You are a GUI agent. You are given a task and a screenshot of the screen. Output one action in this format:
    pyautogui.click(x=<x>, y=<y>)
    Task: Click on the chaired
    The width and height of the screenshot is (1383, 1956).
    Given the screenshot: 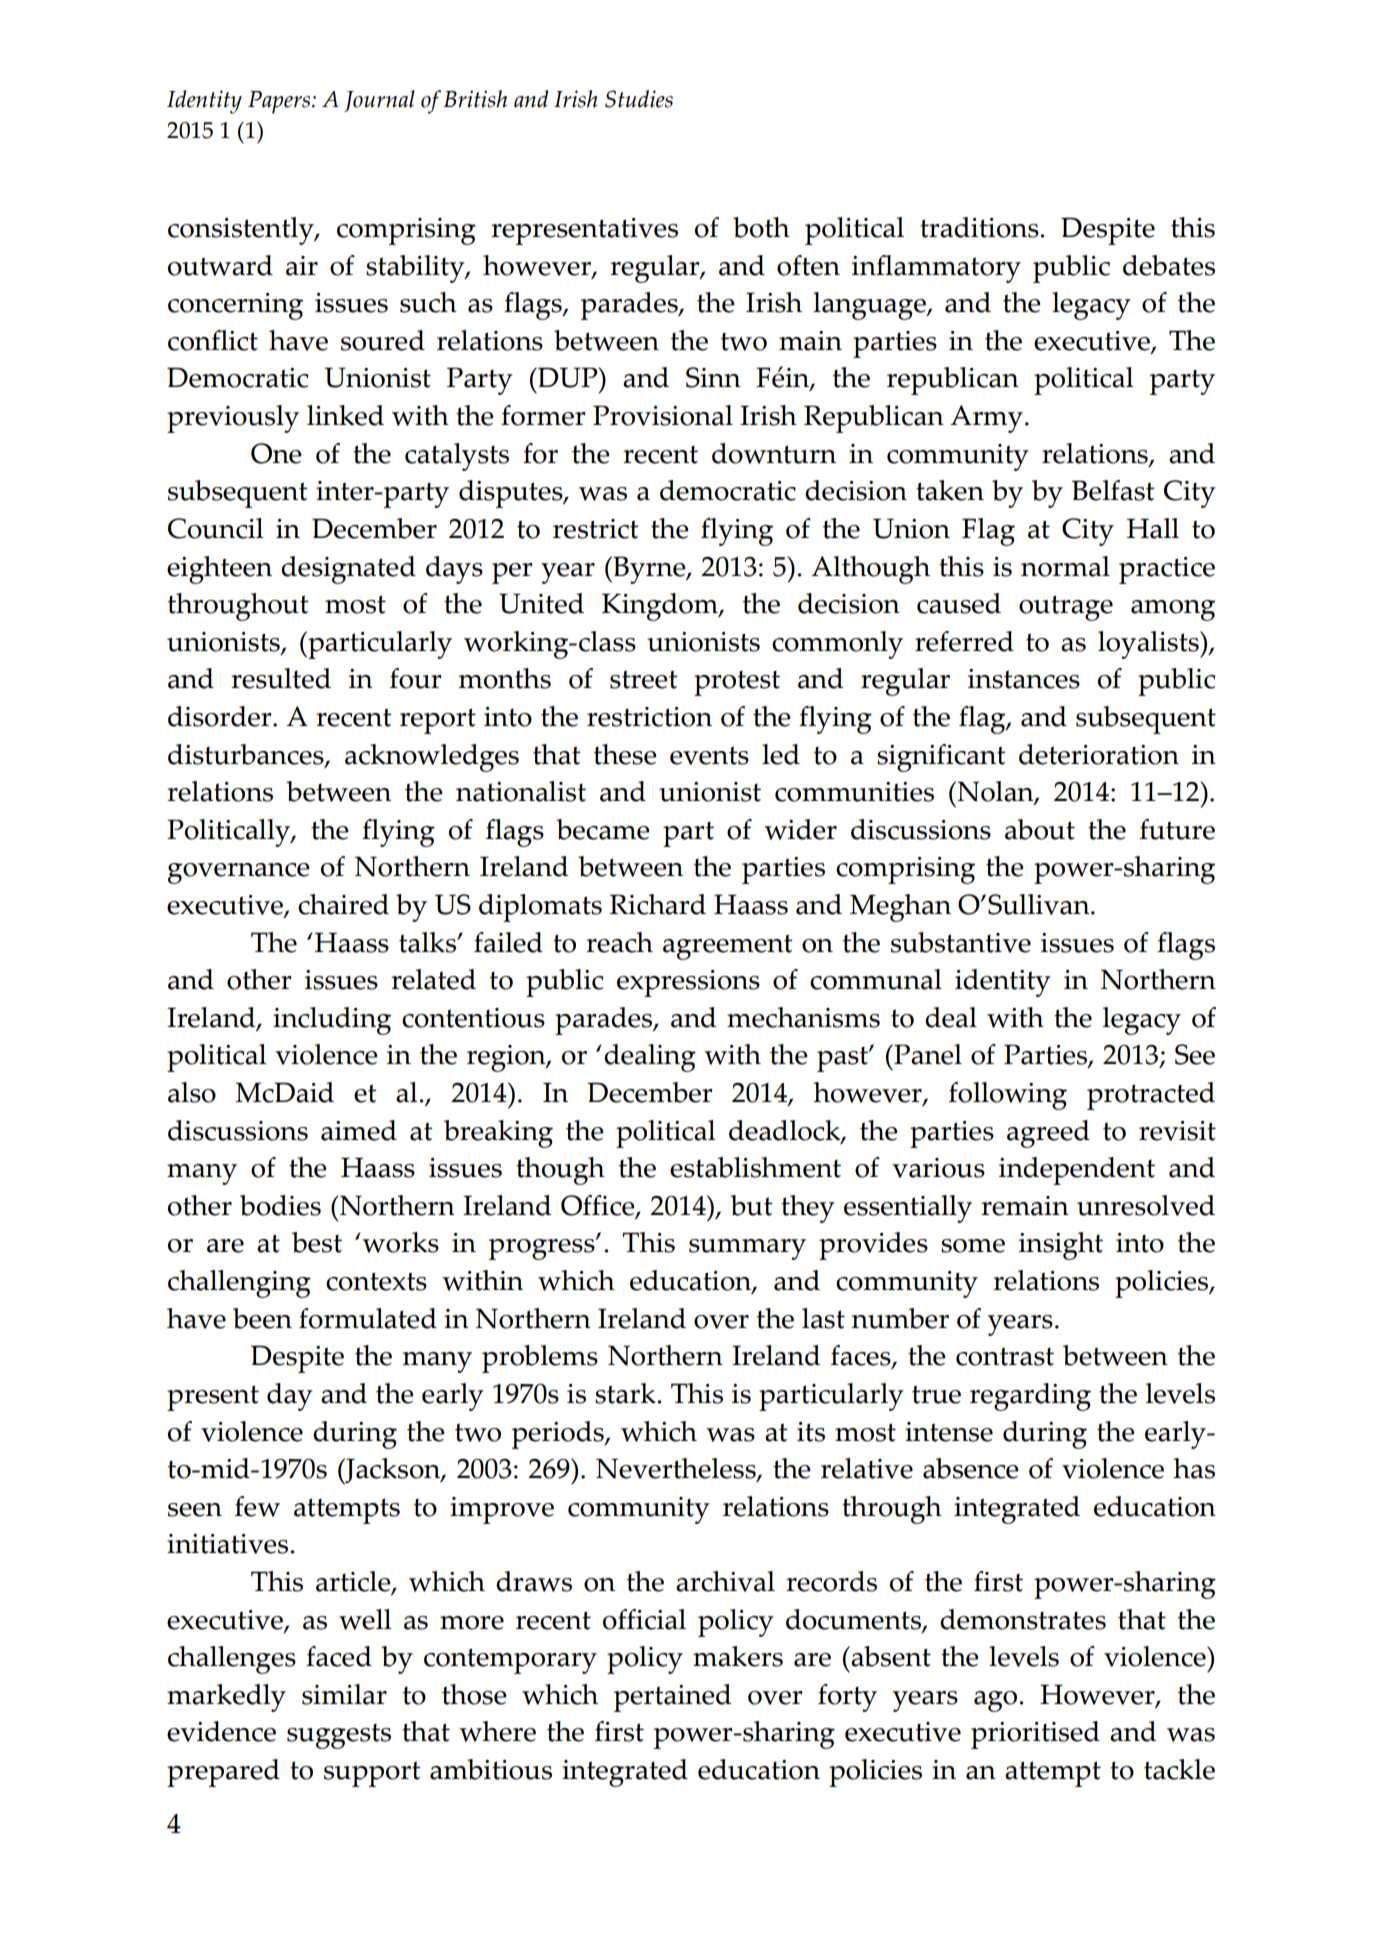 What is the action you would take?
    pyautogui.click(x=343, y=904)
